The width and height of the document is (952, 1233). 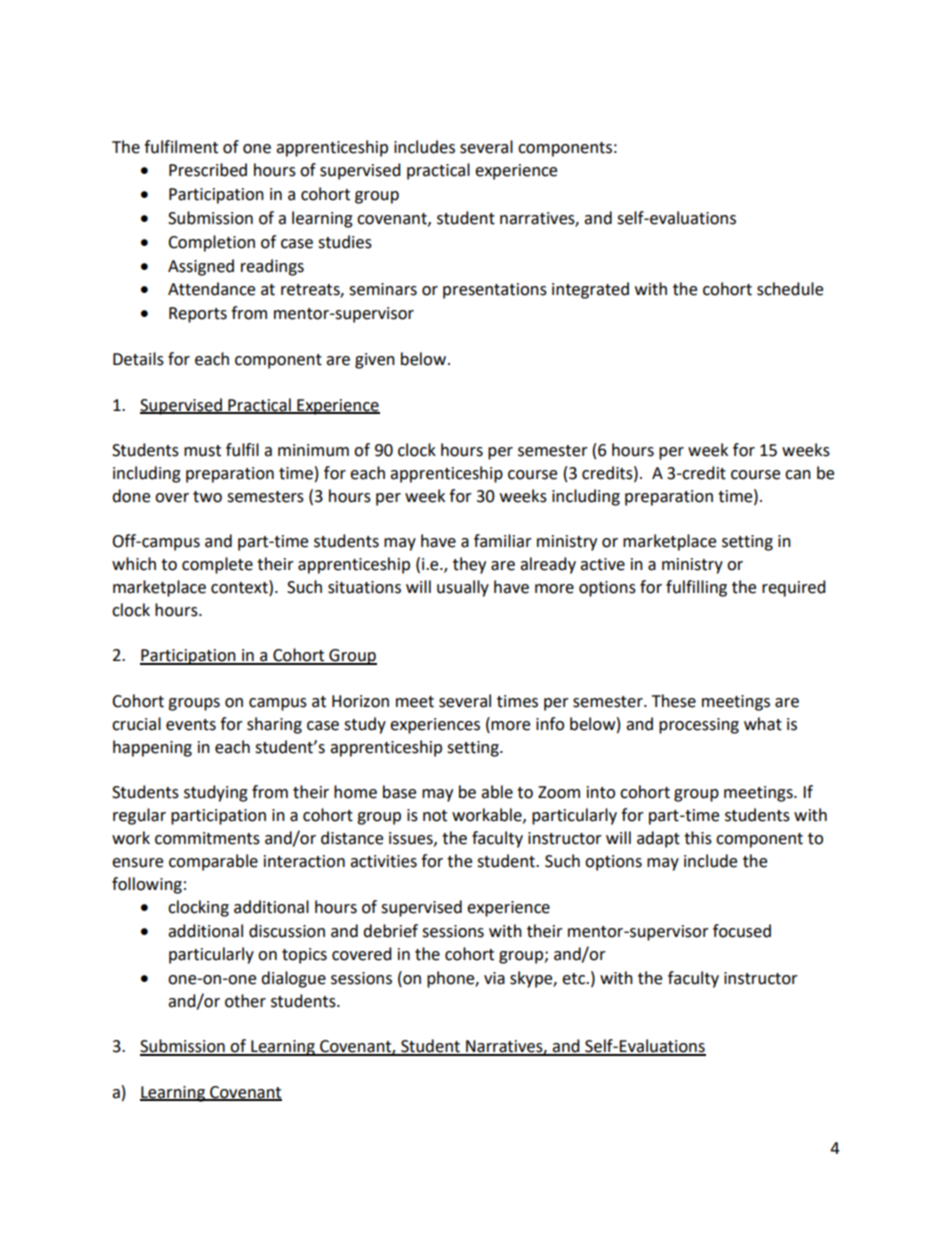 What do you see at coordinates (494, 978) in the document?
I see `via` at bounding box center [494, 978].
